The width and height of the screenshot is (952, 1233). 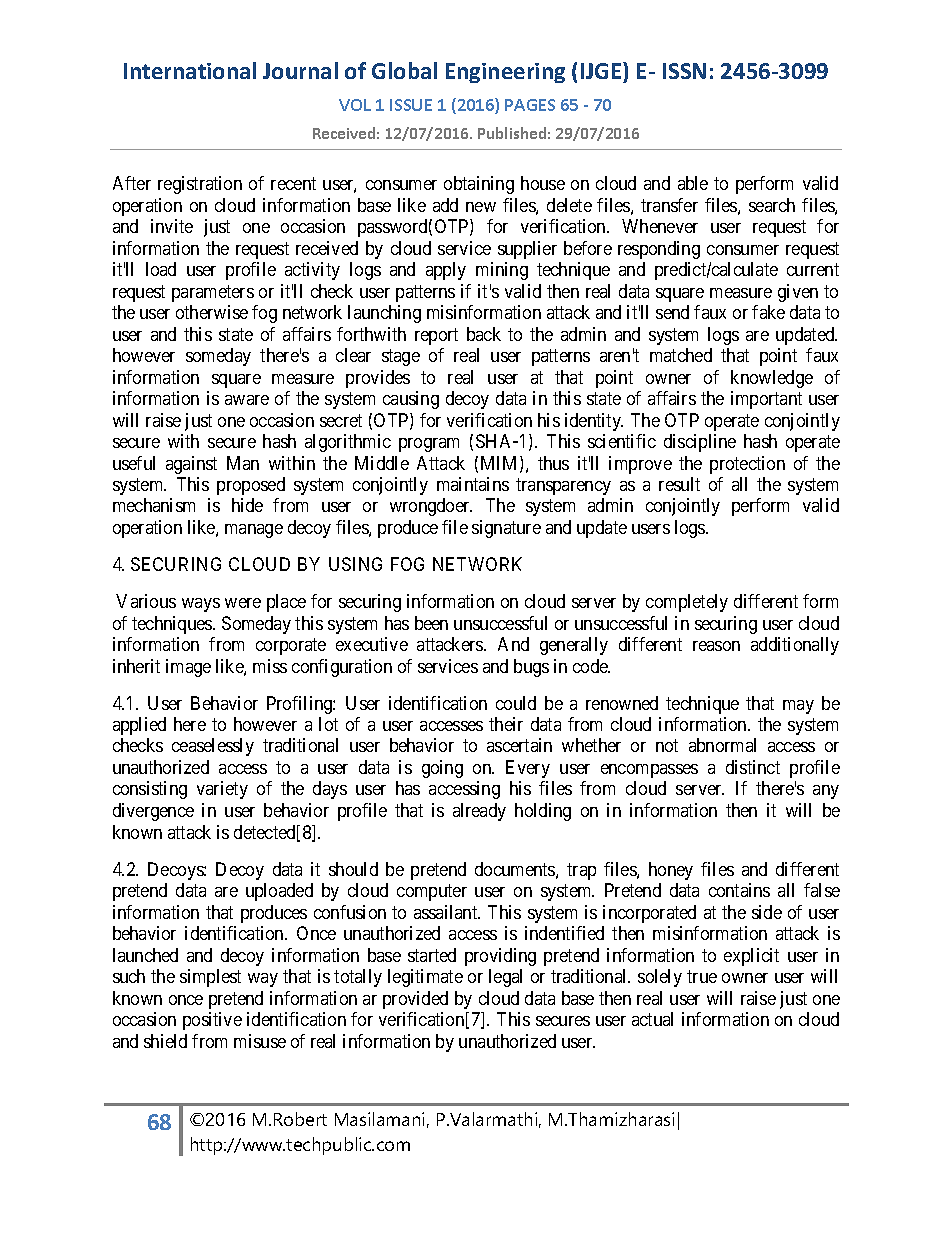 What do you see at coordinates (213, 747) in the screenshot?
I see `ceaselessly` at bounding box center [213, 747].
